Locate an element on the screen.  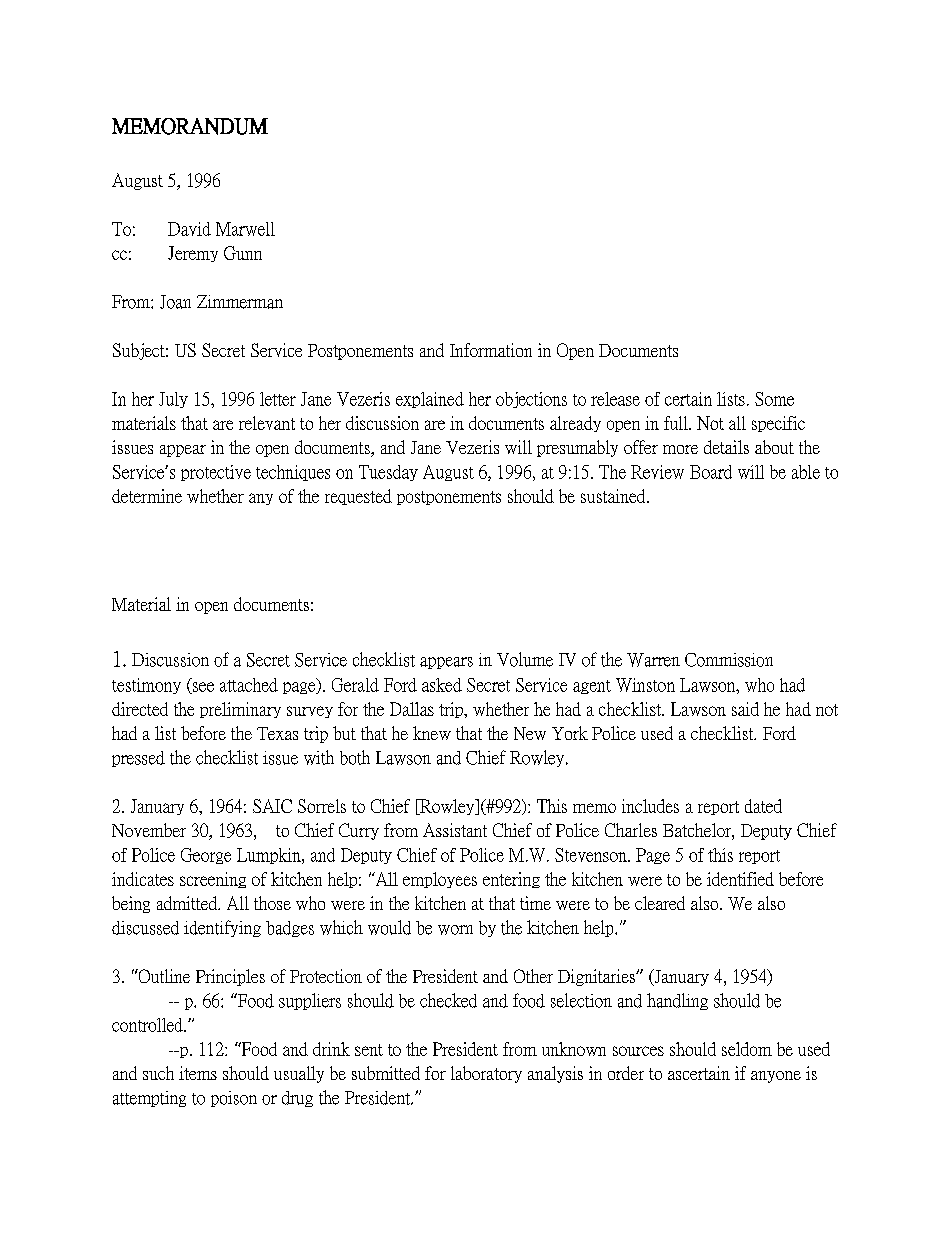
Jeremy is located at coordinates (193, 254).
